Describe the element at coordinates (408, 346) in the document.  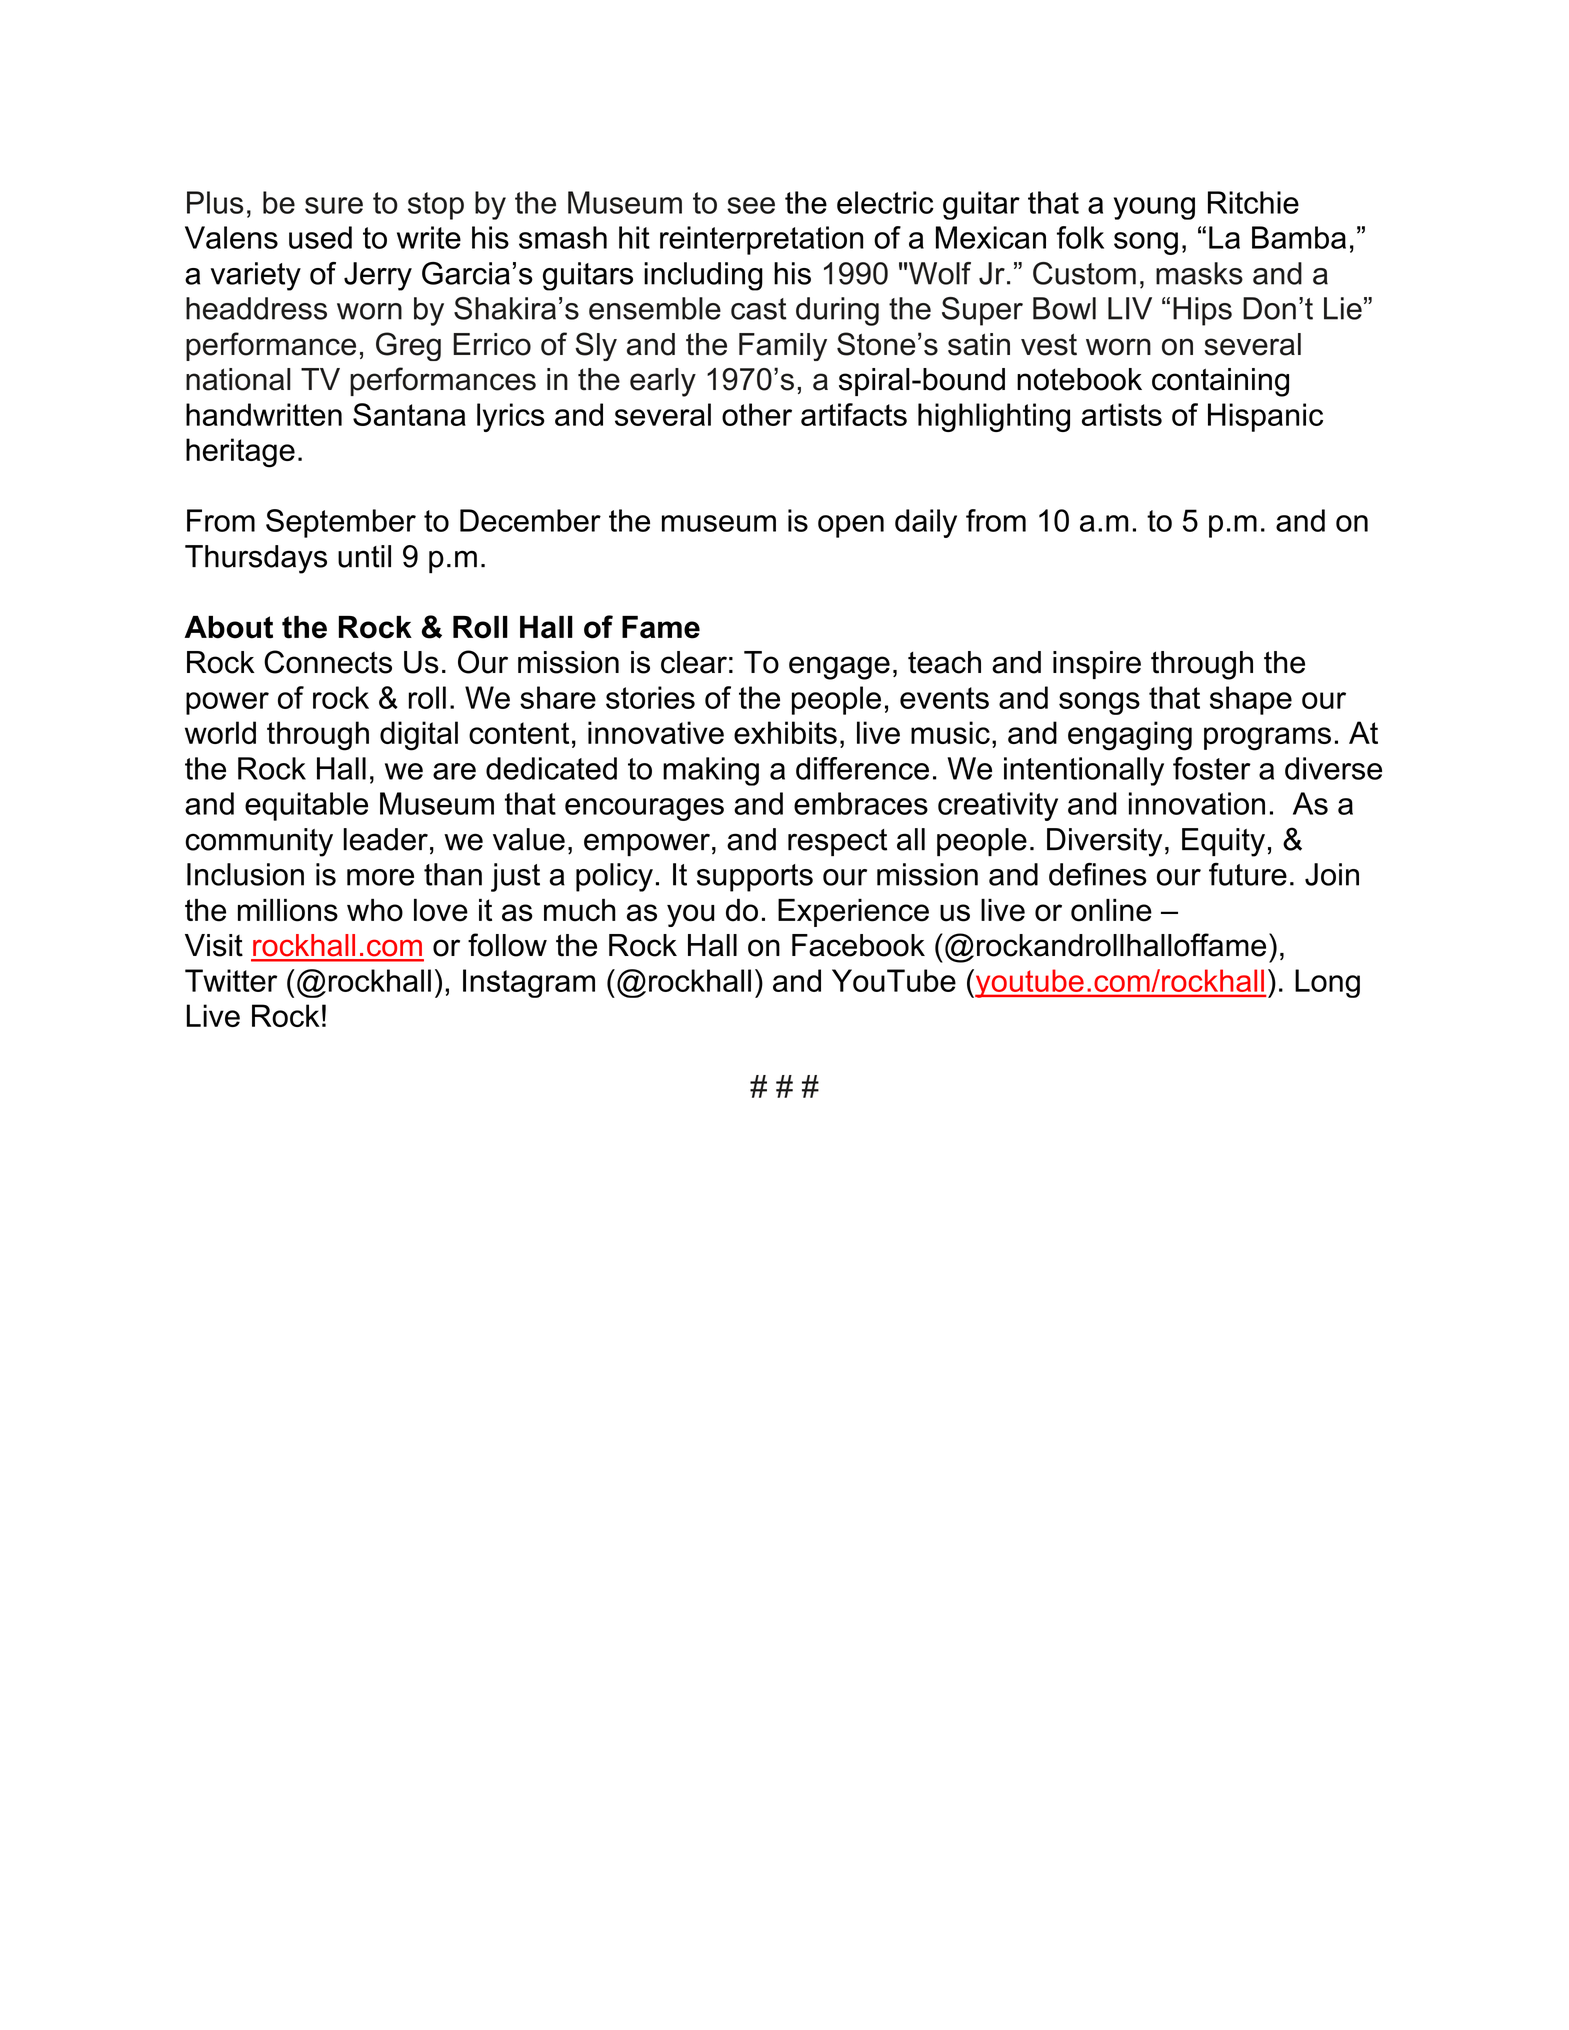
I see `Greg` at that location.
